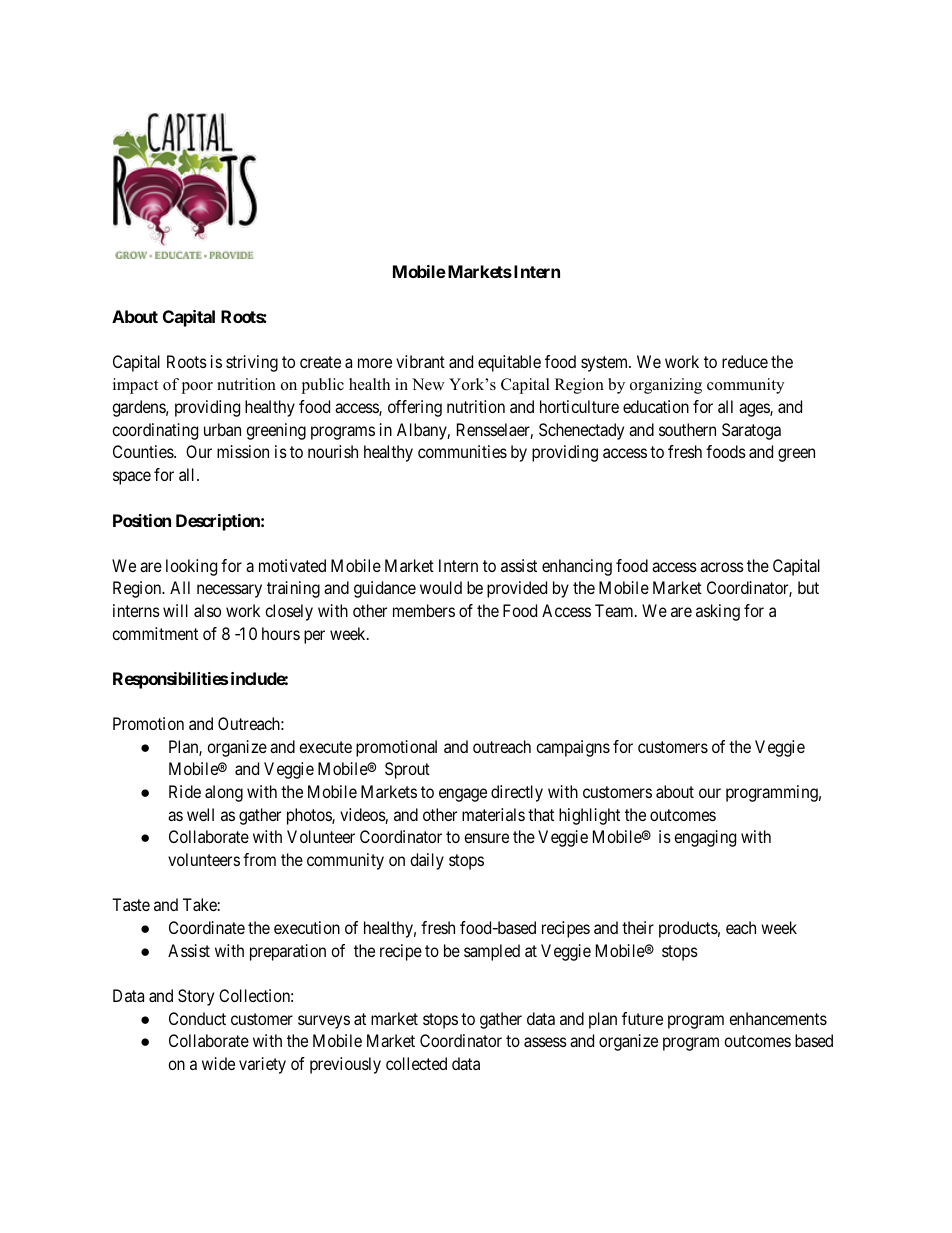 The height and width of the document is (1233, 952). I want to click on would, so click(441, 587).
